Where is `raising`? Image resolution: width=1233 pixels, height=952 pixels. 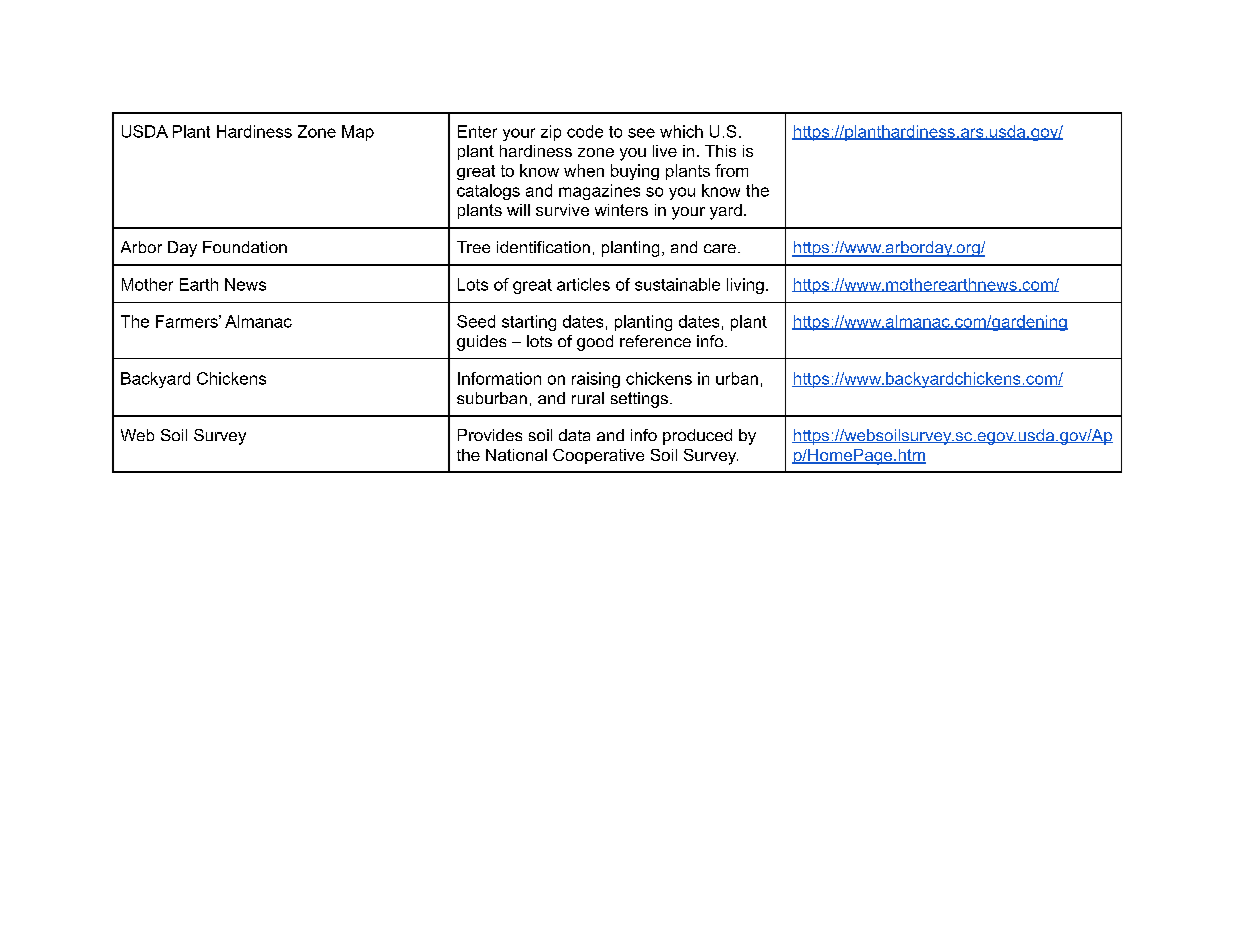
raising is located at coordinates (596, 380).
